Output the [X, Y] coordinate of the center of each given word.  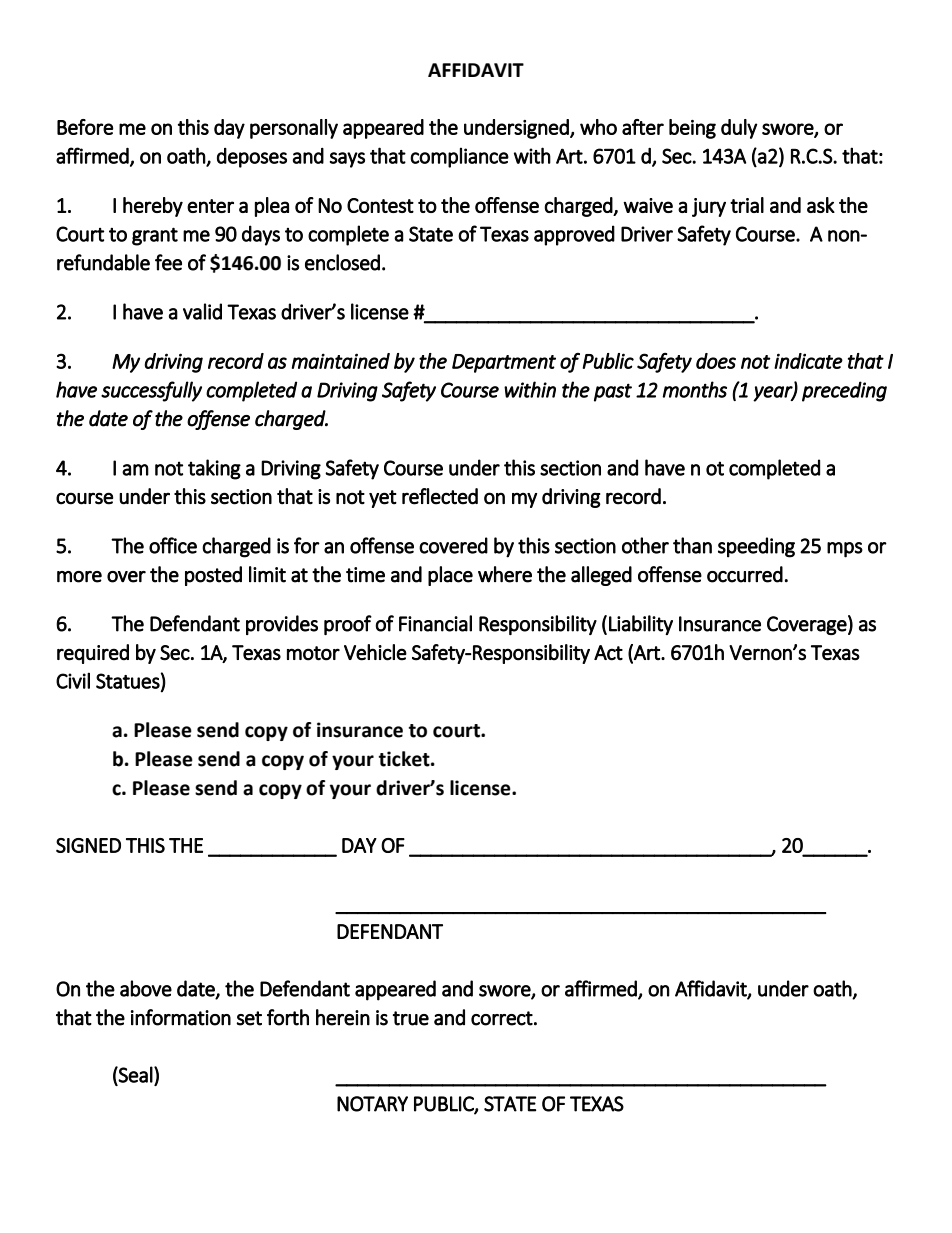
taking [214, 469]
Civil [73, 680]
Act [608, 653]
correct [502, 1018]
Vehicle [375, 652]
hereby [153, 207]
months [695, 389]
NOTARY [372, 1104]
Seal [135, 1075]
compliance [459, 158]
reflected [440, 496]
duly [739, 129]
